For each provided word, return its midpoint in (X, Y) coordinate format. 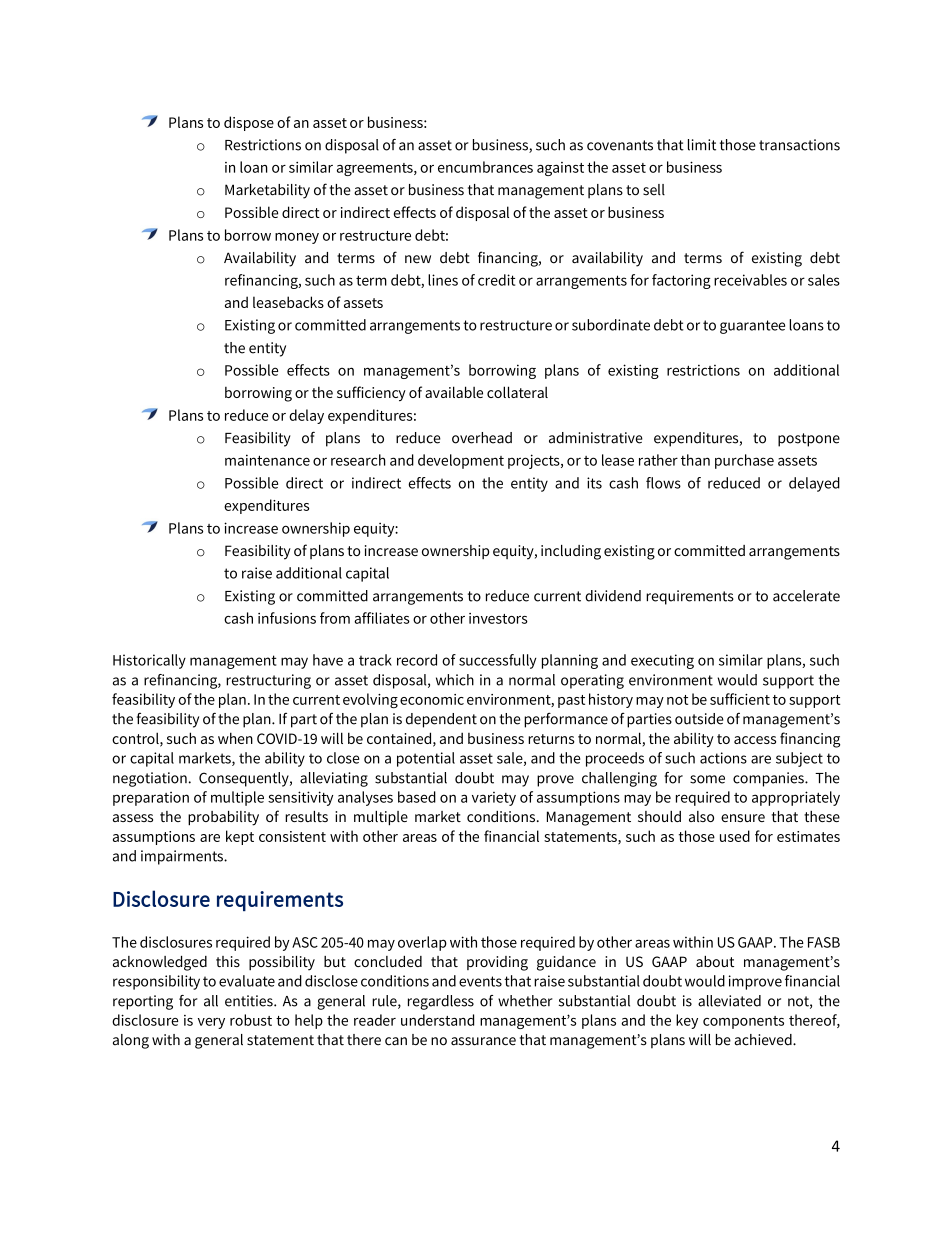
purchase (744, 461)
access (755, 740)
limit (702, 145)
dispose (249, 123)
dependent (441, 720)
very (211, 1023)
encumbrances (485, 167)
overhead (482, 438)
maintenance (267, 460)
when (235, 738)
